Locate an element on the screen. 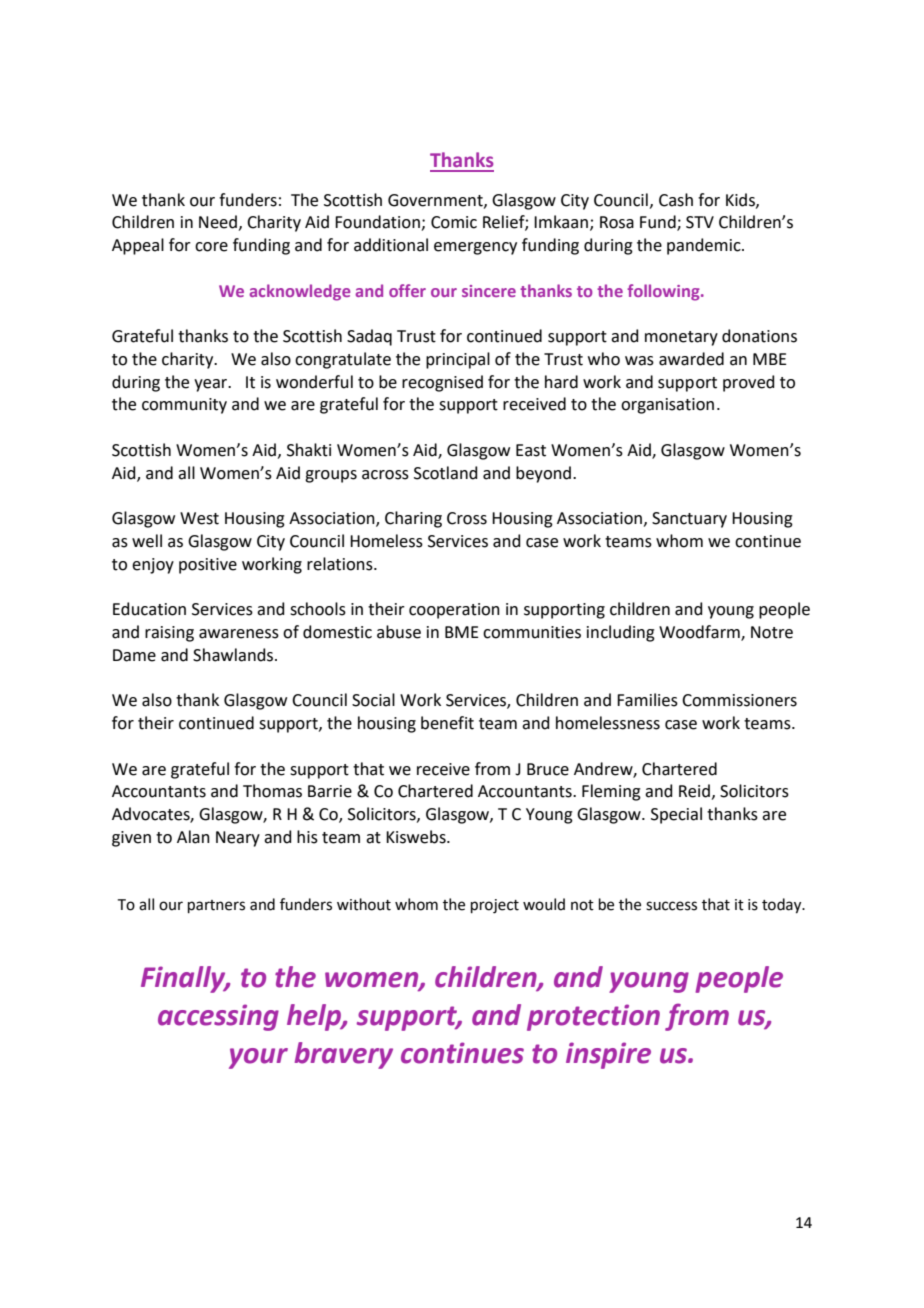 The image size is (924, 1308). Need is located at coordinates (218, 222).
